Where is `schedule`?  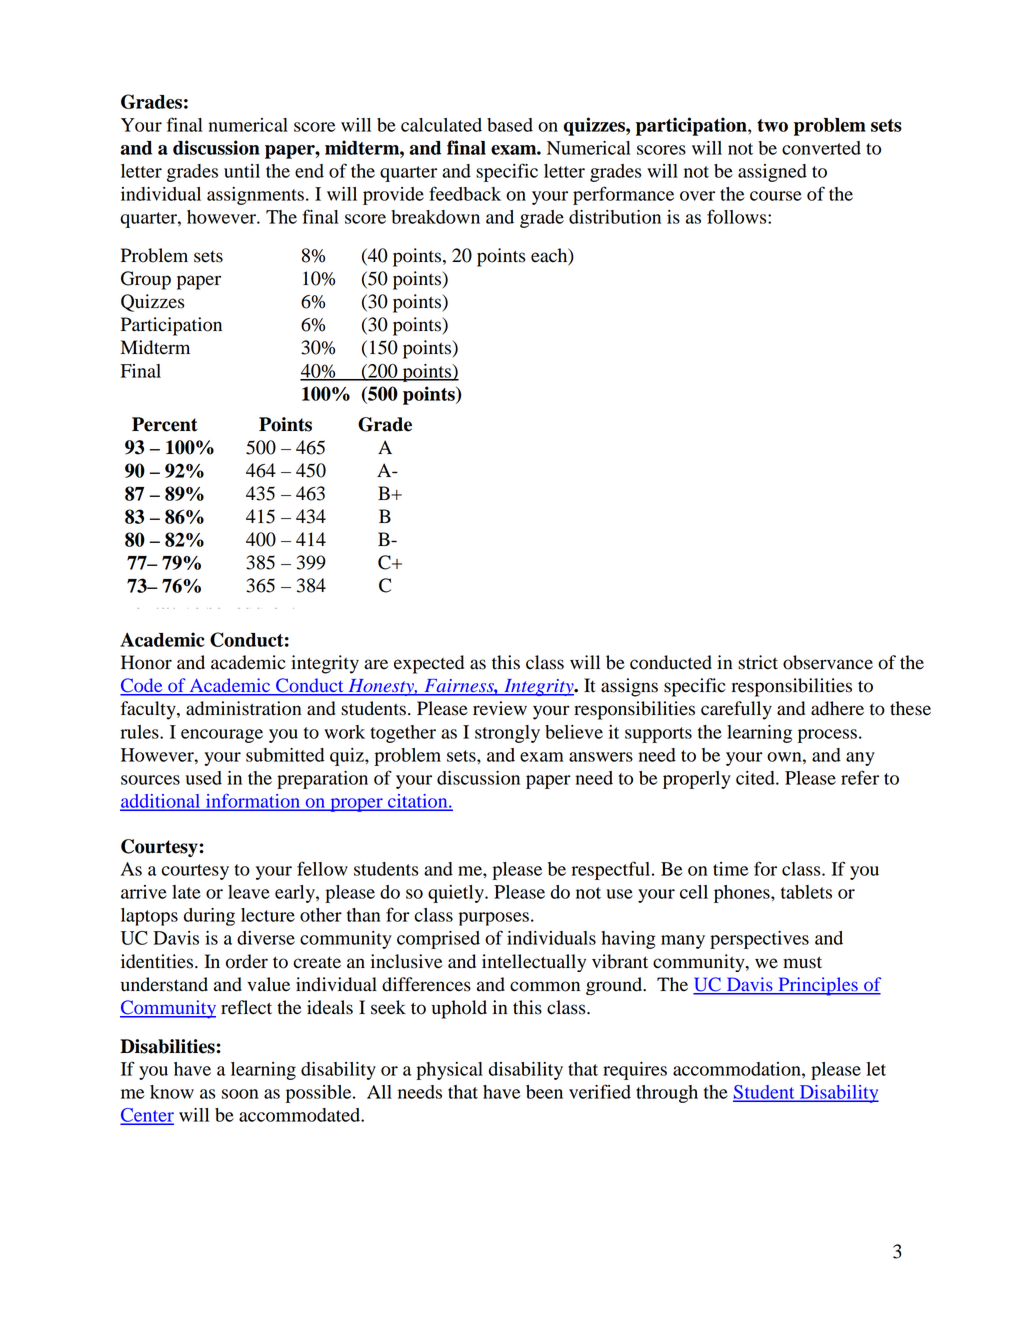
schedule is located at coordinates (243, 600).
